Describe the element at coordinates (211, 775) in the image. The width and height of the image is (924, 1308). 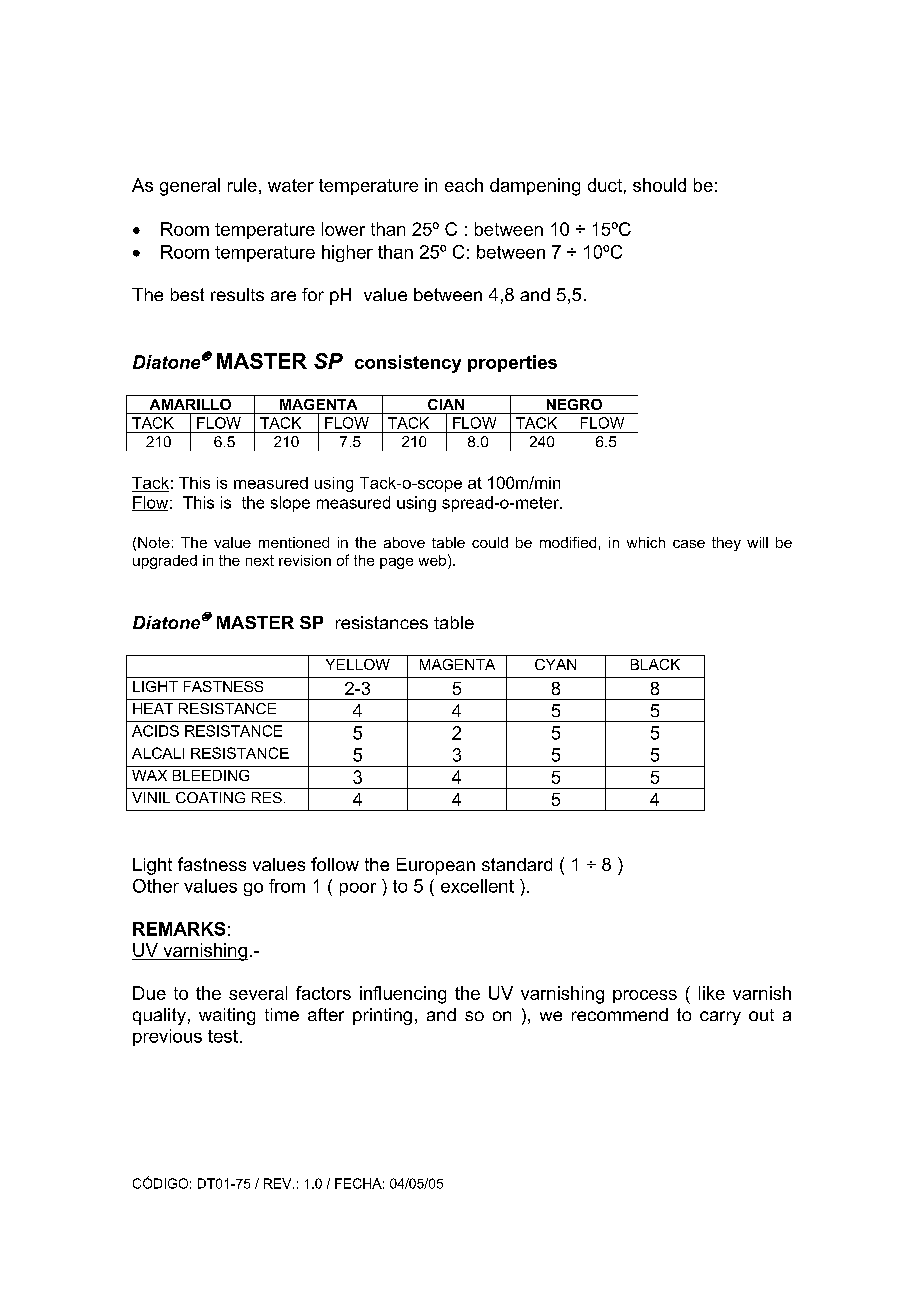
I see `BLEEDING` at that location.
